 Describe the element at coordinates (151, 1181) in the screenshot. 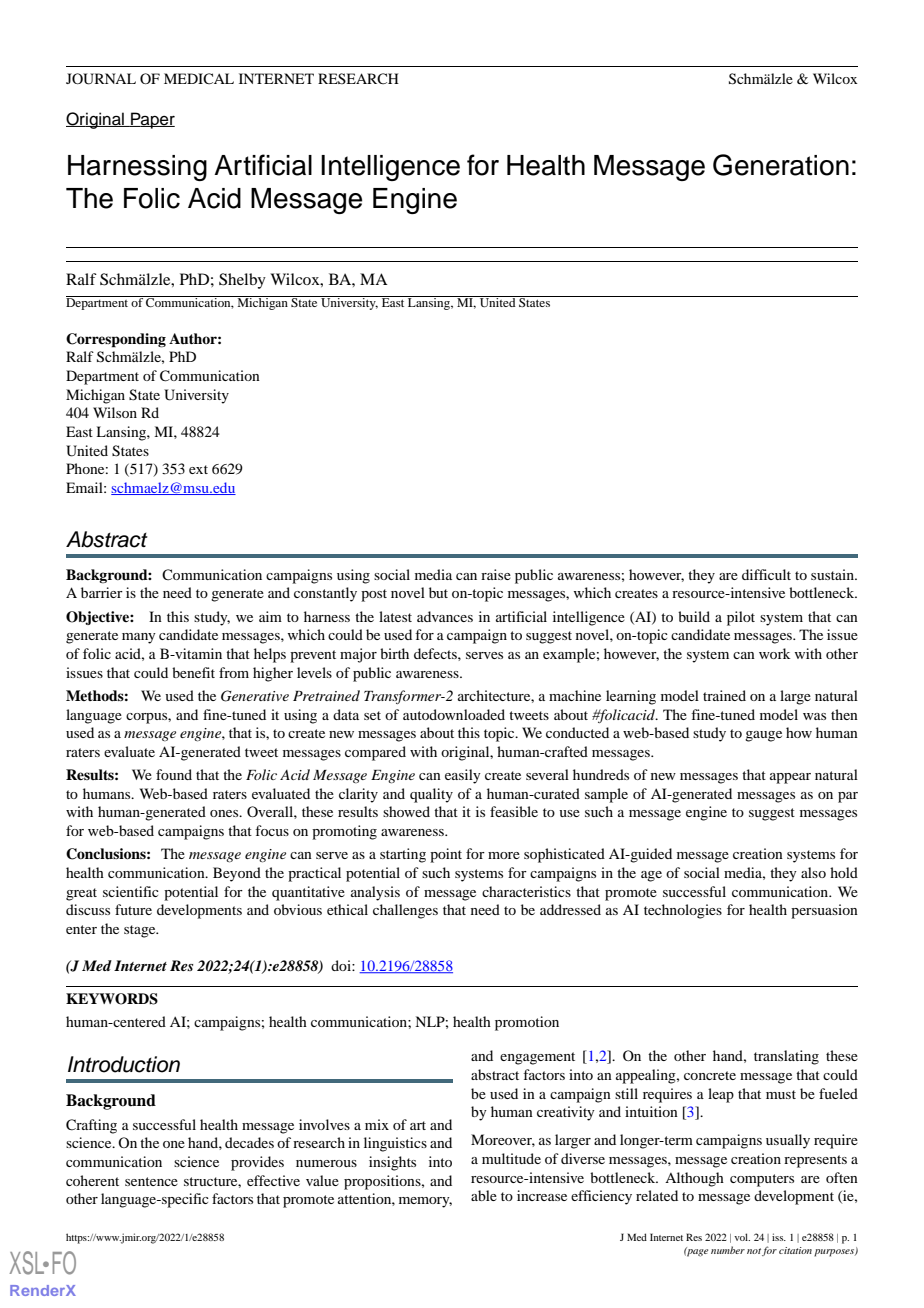

I see `sentence` at that location.
